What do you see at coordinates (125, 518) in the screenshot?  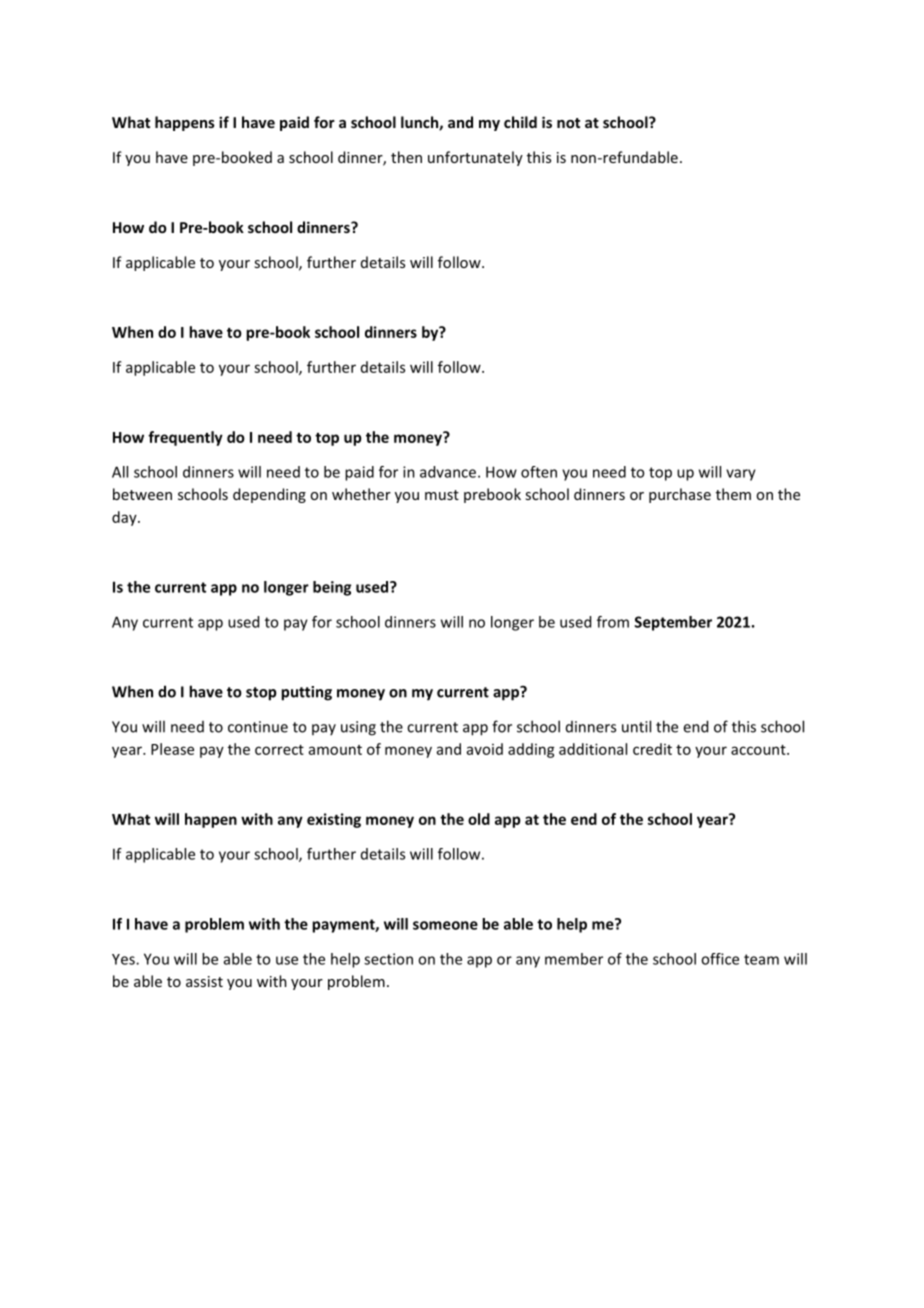 I see `day` at bounding box center [125, 518].
